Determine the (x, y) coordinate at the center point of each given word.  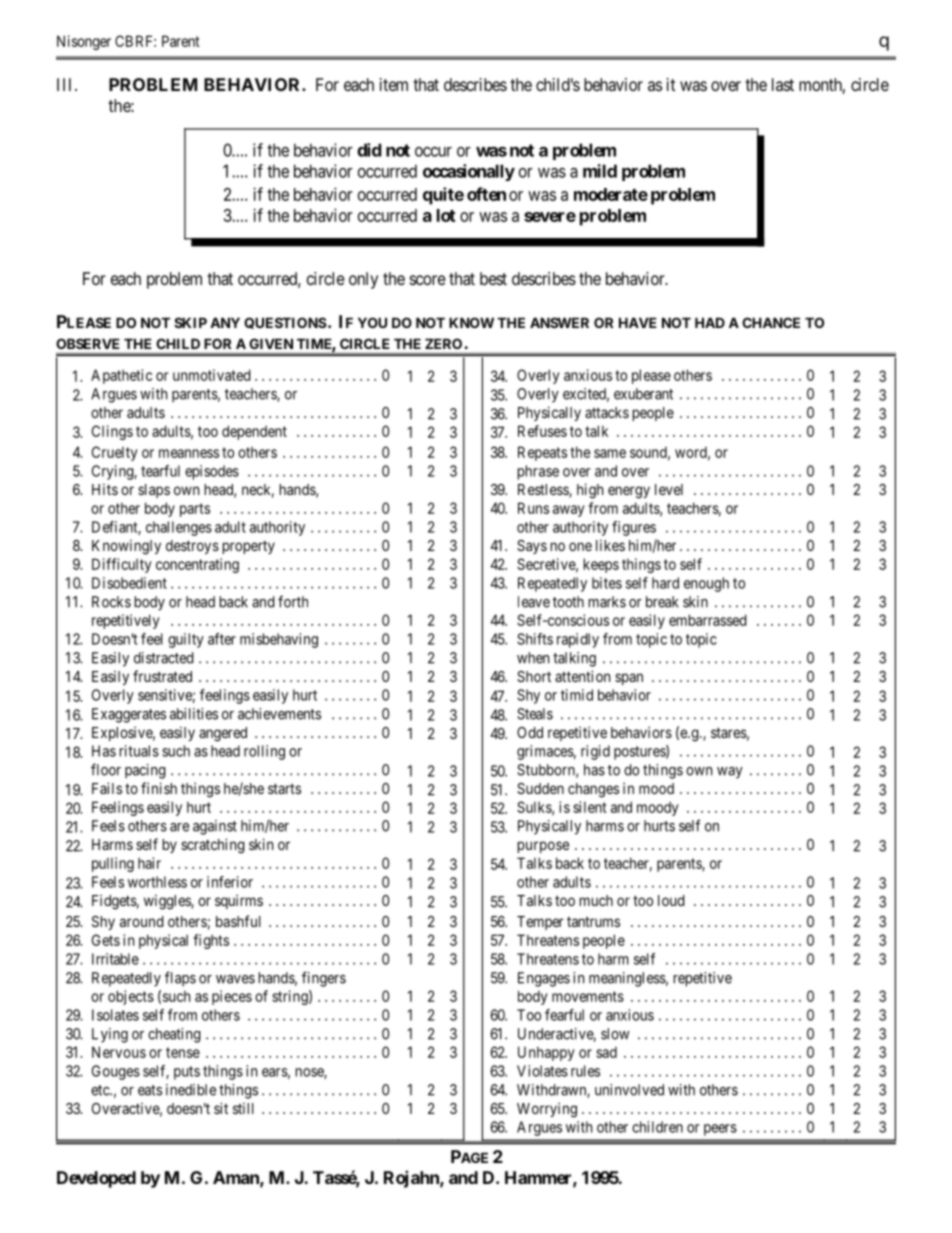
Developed (96, 1179)
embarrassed (708, 620)
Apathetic (121, 376)
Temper (540, 923)
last (783, 84)
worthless (157, 882)
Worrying (547, 1110)
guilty (186, 640)
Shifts (535, 639)
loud (671, 900)
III (66, 84)
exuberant (643, 394)
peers (720, 1130)
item (394, 84)
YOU (372, 322)
